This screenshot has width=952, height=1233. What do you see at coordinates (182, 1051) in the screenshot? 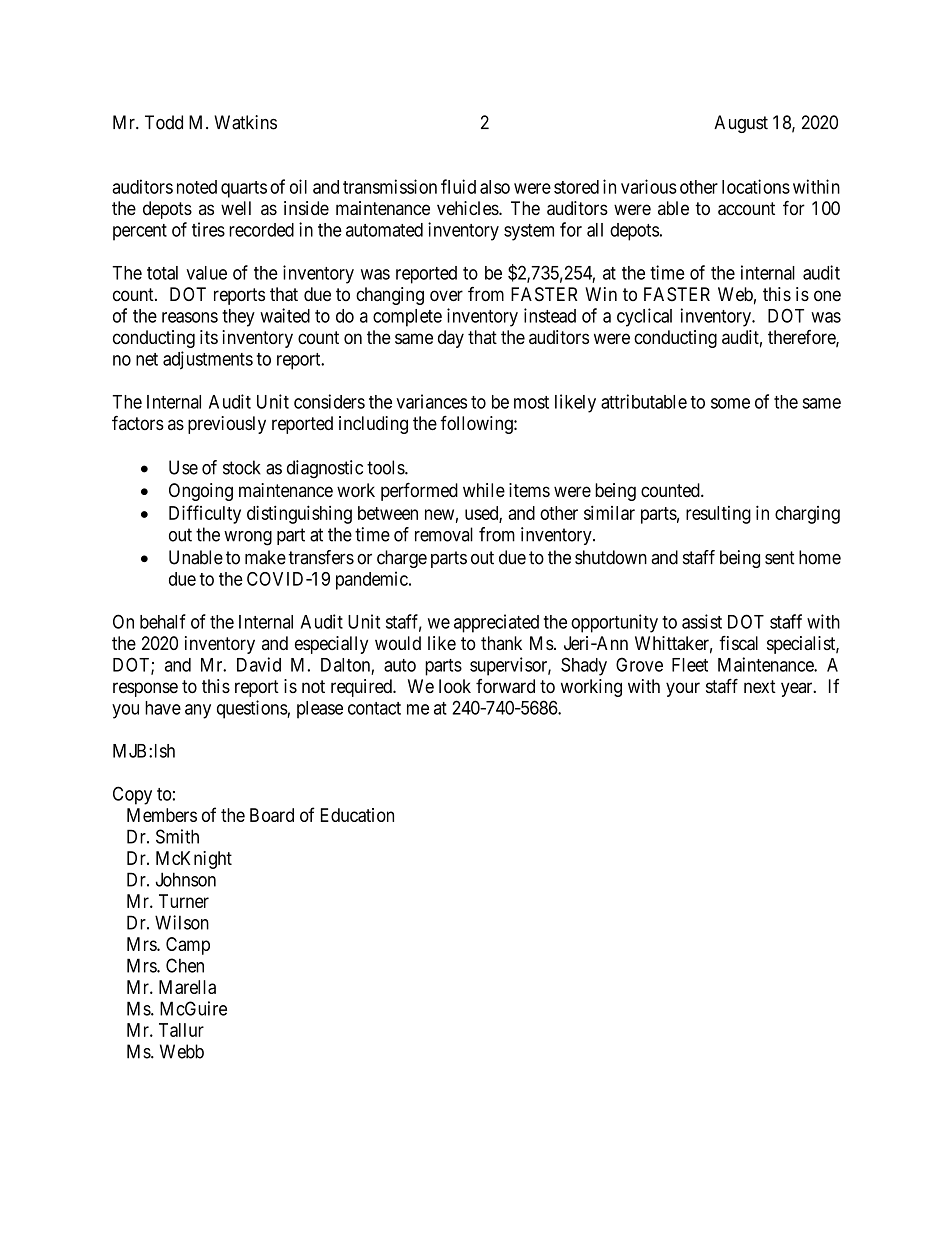
I see `Webb` at bounding box center [182, 1051].
